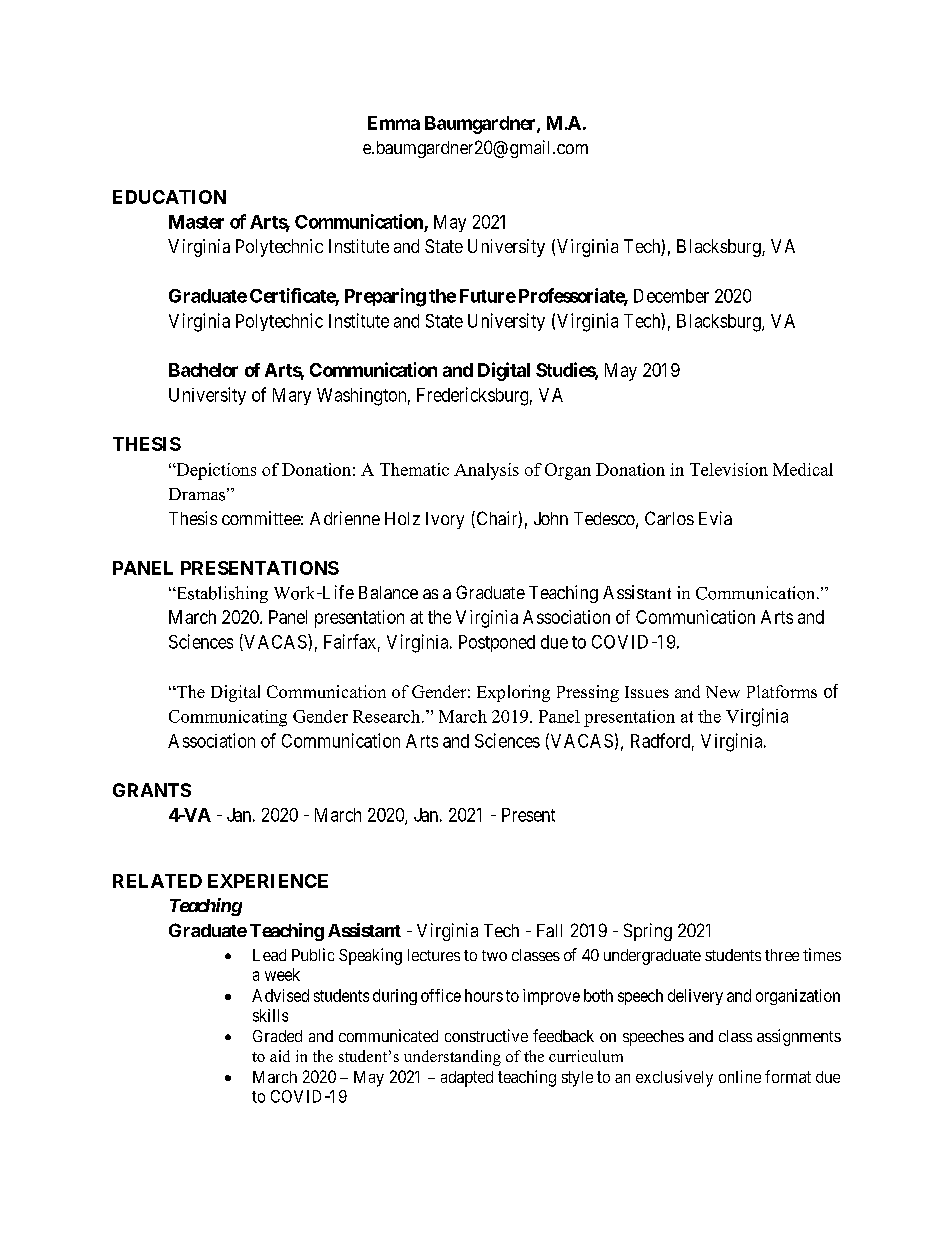  I want to click on Television, so click(729, 469).
